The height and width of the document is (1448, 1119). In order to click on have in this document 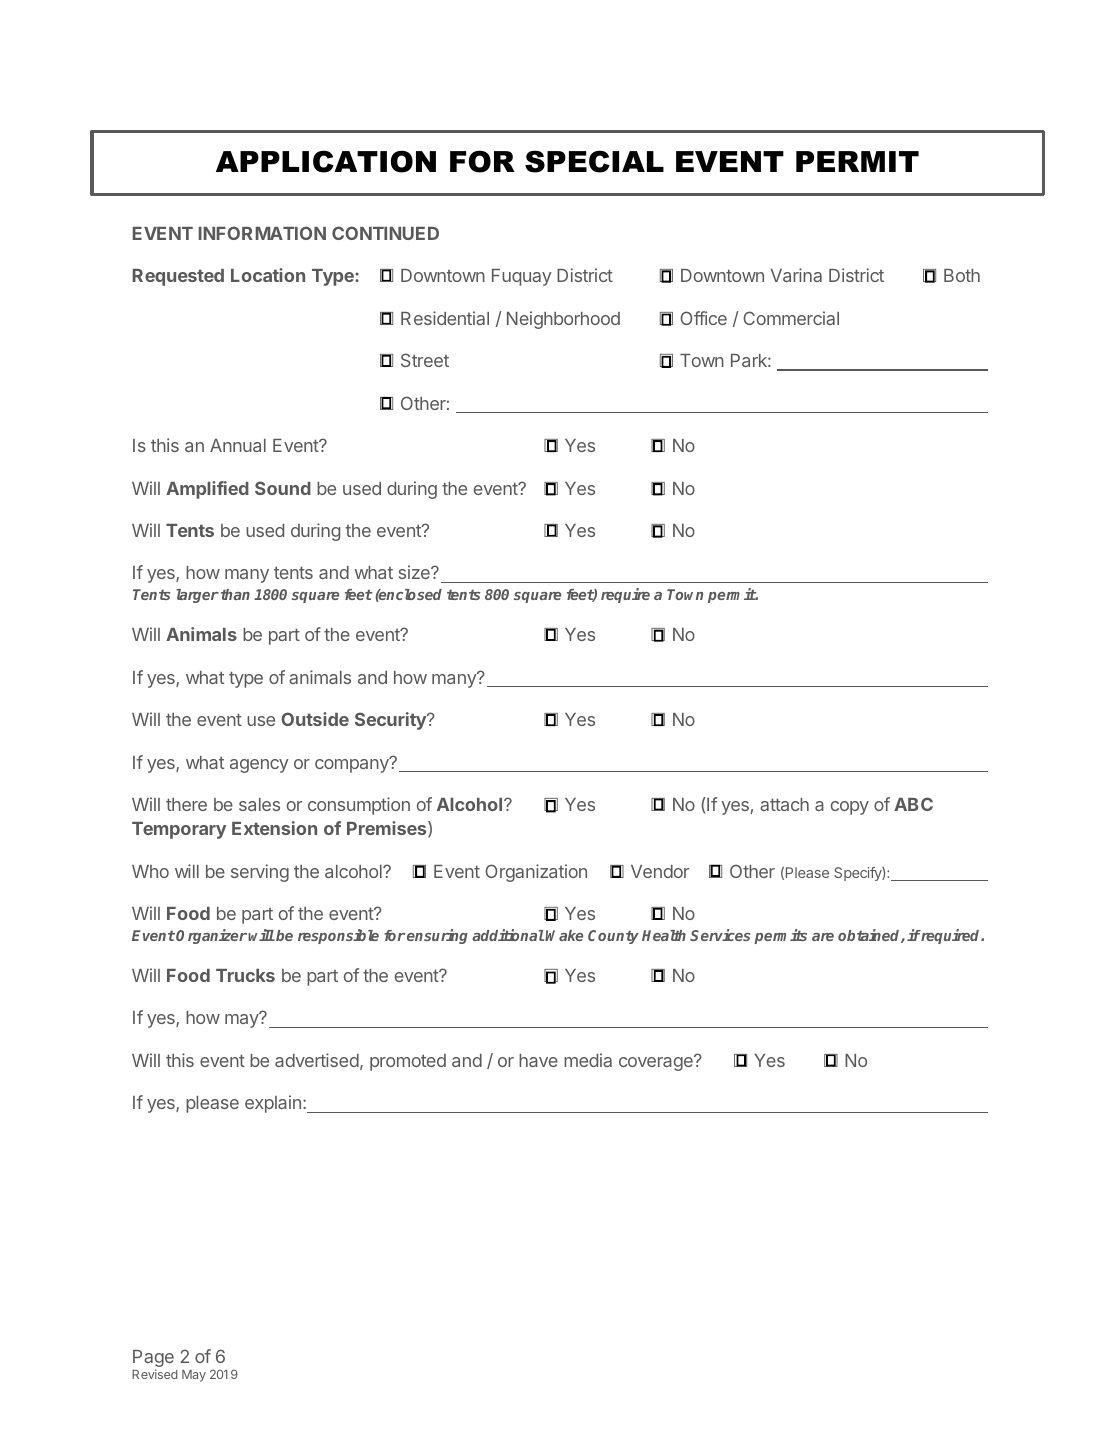, I will do `click(538, 1060)`.
